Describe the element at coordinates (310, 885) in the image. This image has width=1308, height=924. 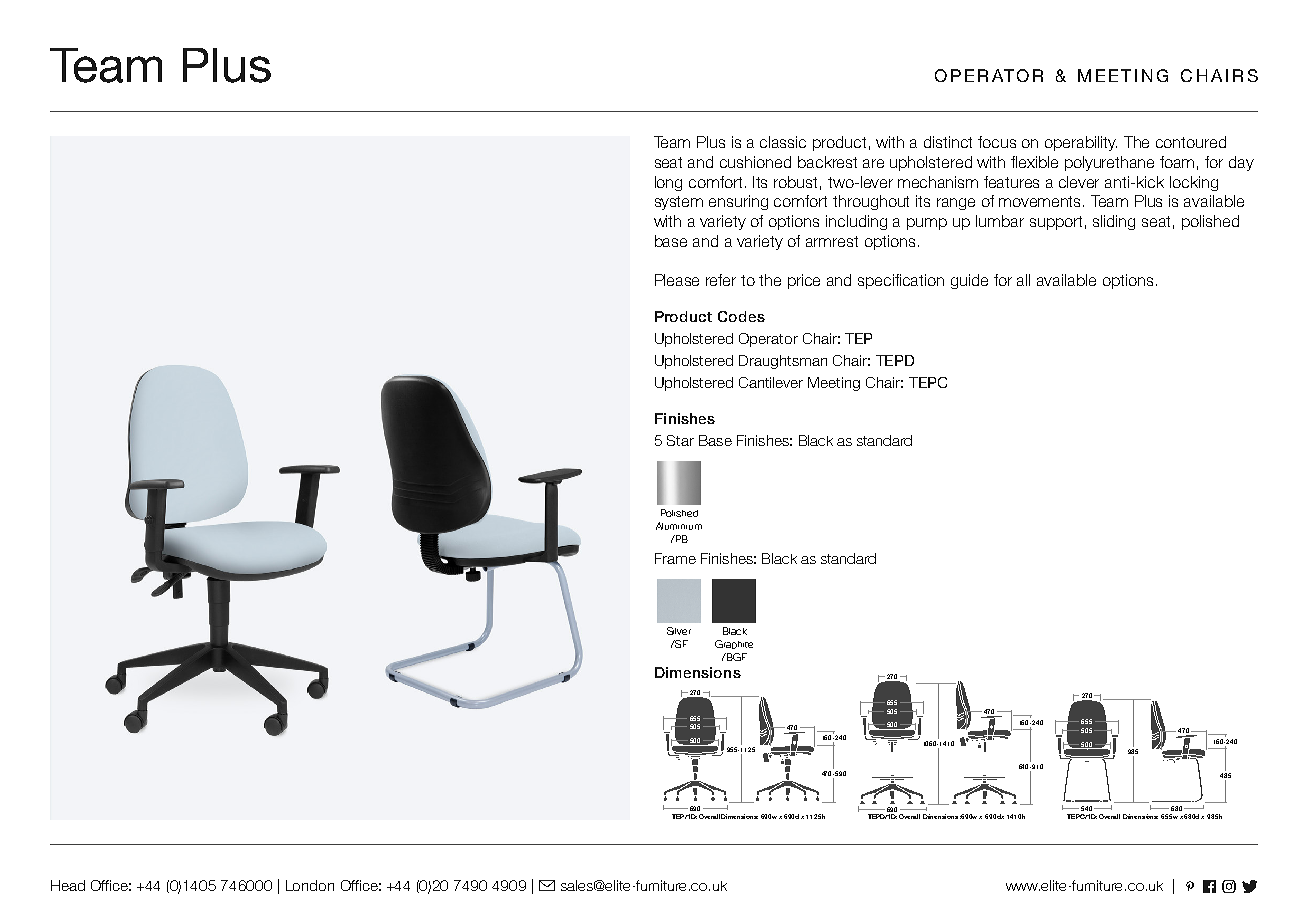
I see `London` at that location.
